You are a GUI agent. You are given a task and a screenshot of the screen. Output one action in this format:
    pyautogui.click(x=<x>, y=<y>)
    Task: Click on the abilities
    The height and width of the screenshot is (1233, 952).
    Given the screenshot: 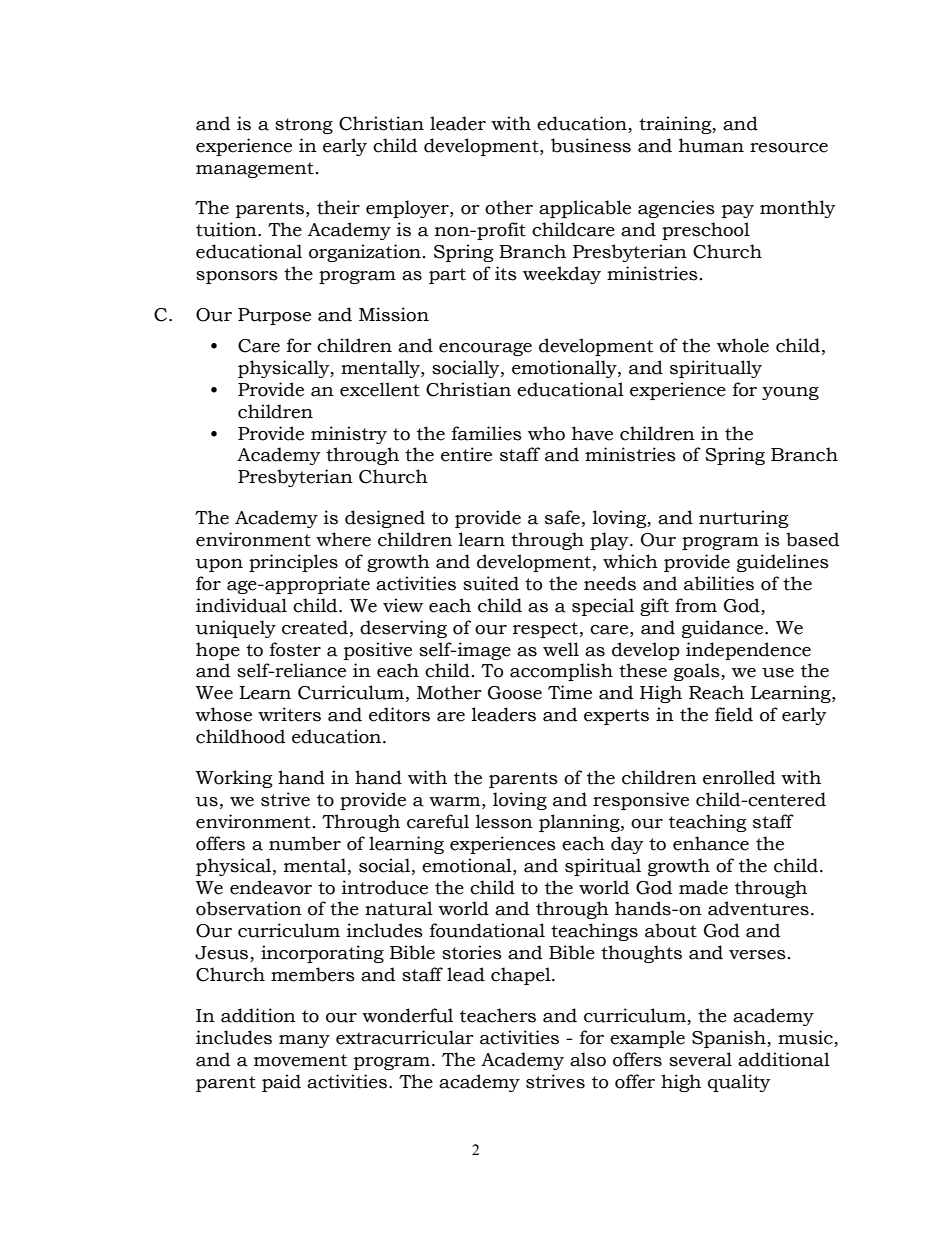 What is the action you would take?
    pyautogui.click(x=719, y=583)
